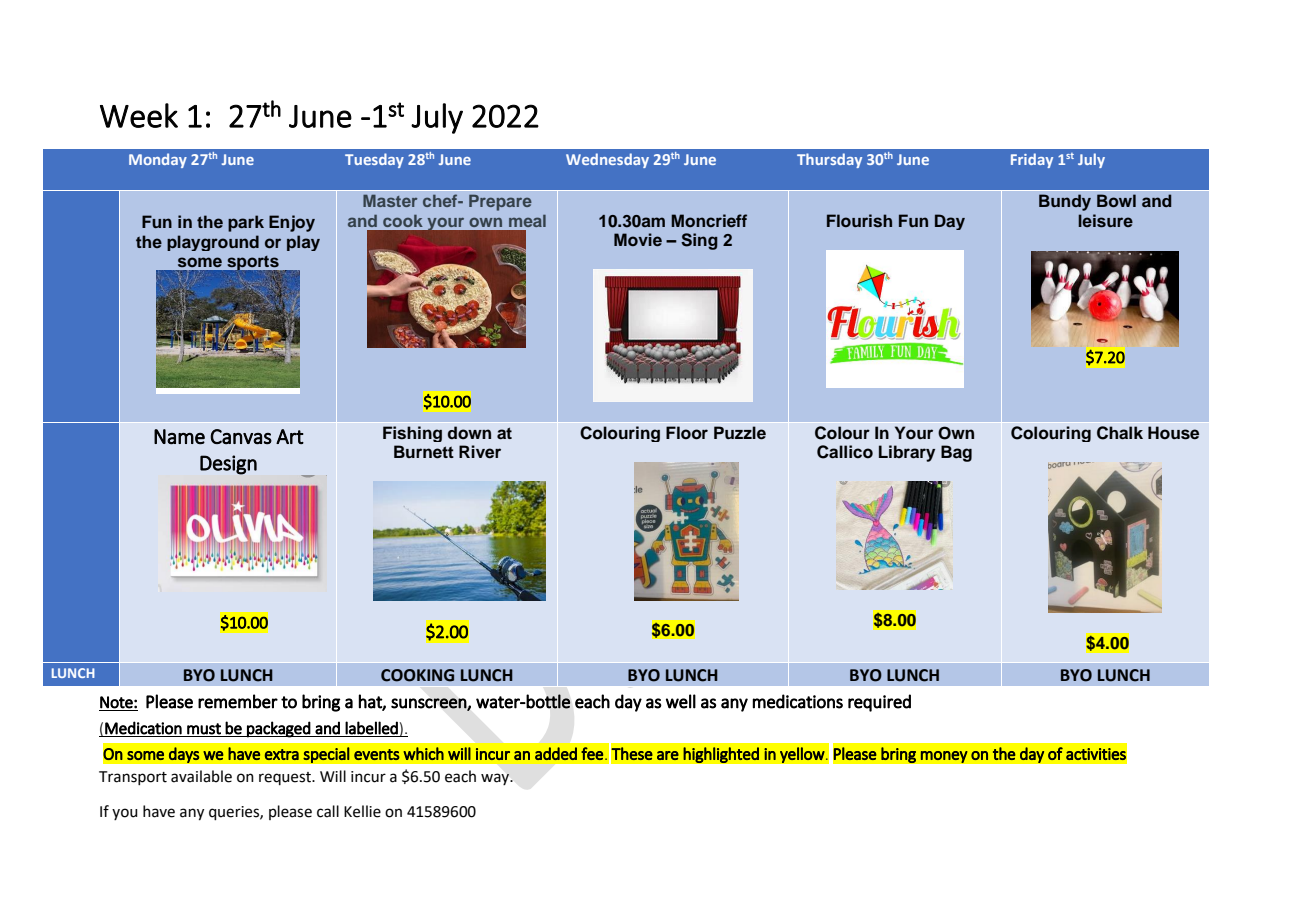  What do you see at coordinates (228, 465) in the screenshot?
I see `Design` at bounding box center [228, 465].
